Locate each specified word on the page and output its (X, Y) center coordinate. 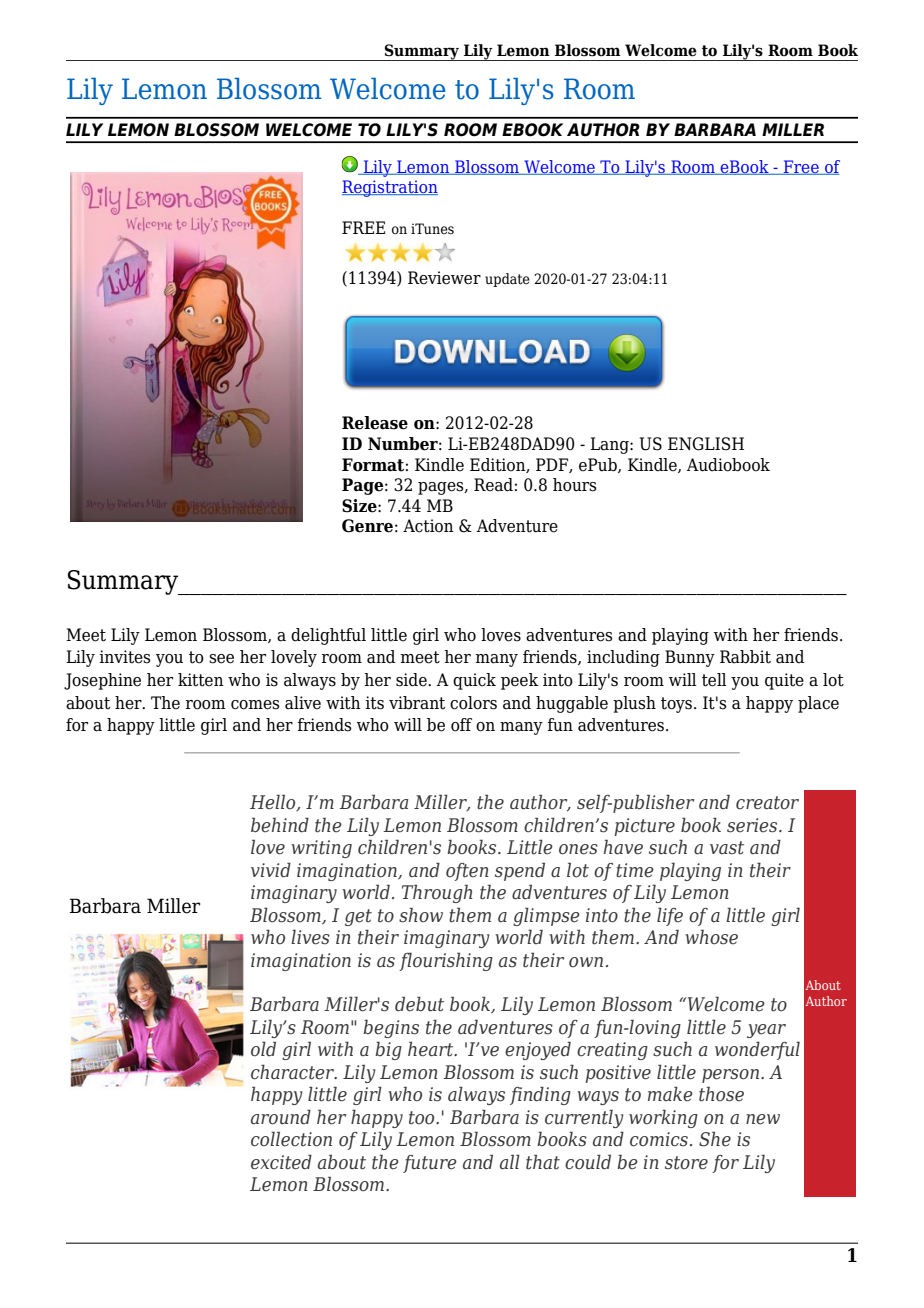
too (423, 1118)
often (467, 872)
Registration (390, 188)
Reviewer (444, 278)
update (507, 280)
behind (280, 825)
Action (428, 526)
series (753, 825)
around (281, 1117)
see (221, 659)
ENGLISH (706, 444)
